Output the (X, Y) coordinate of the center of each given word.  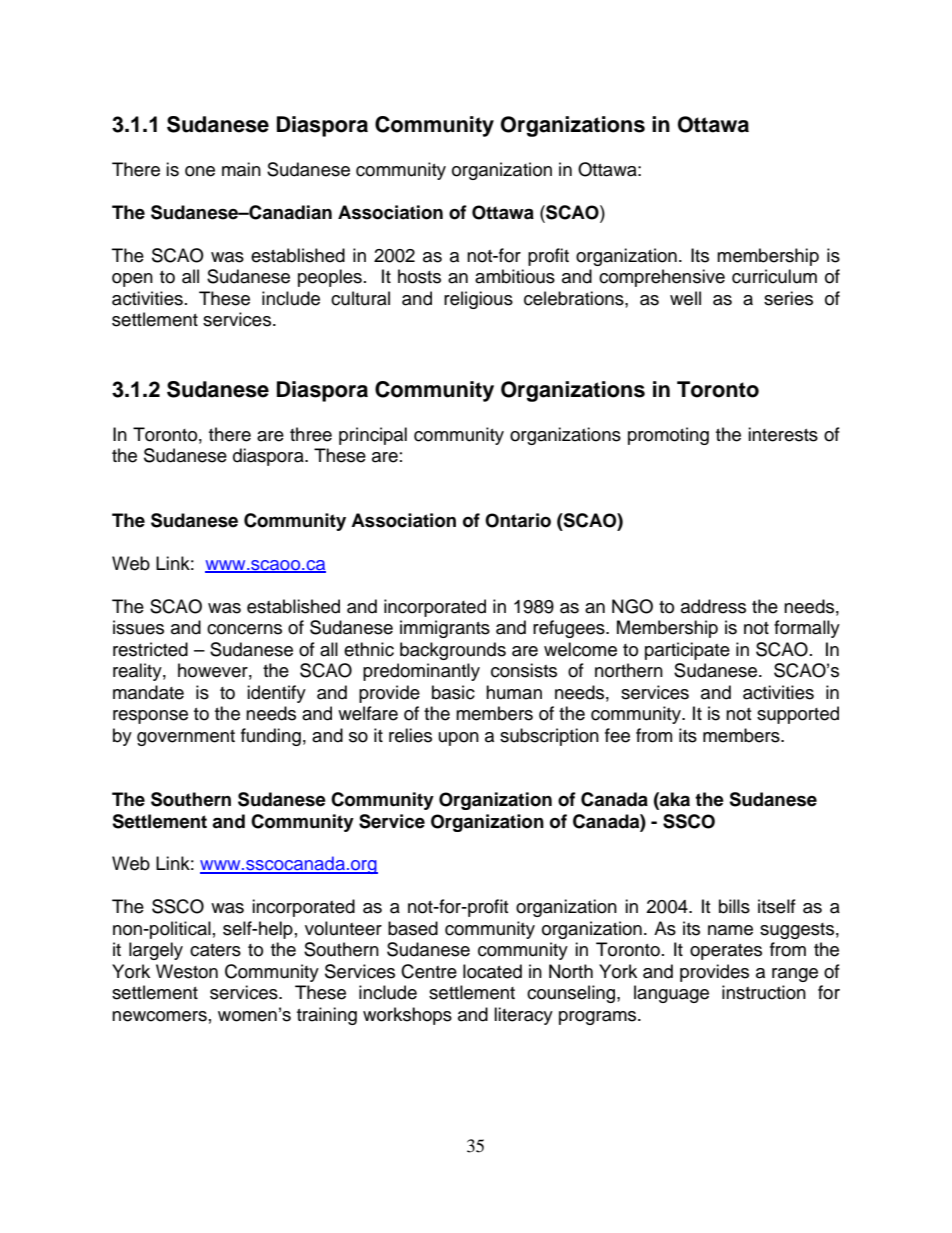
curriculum (774, 276)
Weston (187, 971)
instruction (764, 992)
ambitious (515, 276)
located (492, 971)
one (200, 171)
